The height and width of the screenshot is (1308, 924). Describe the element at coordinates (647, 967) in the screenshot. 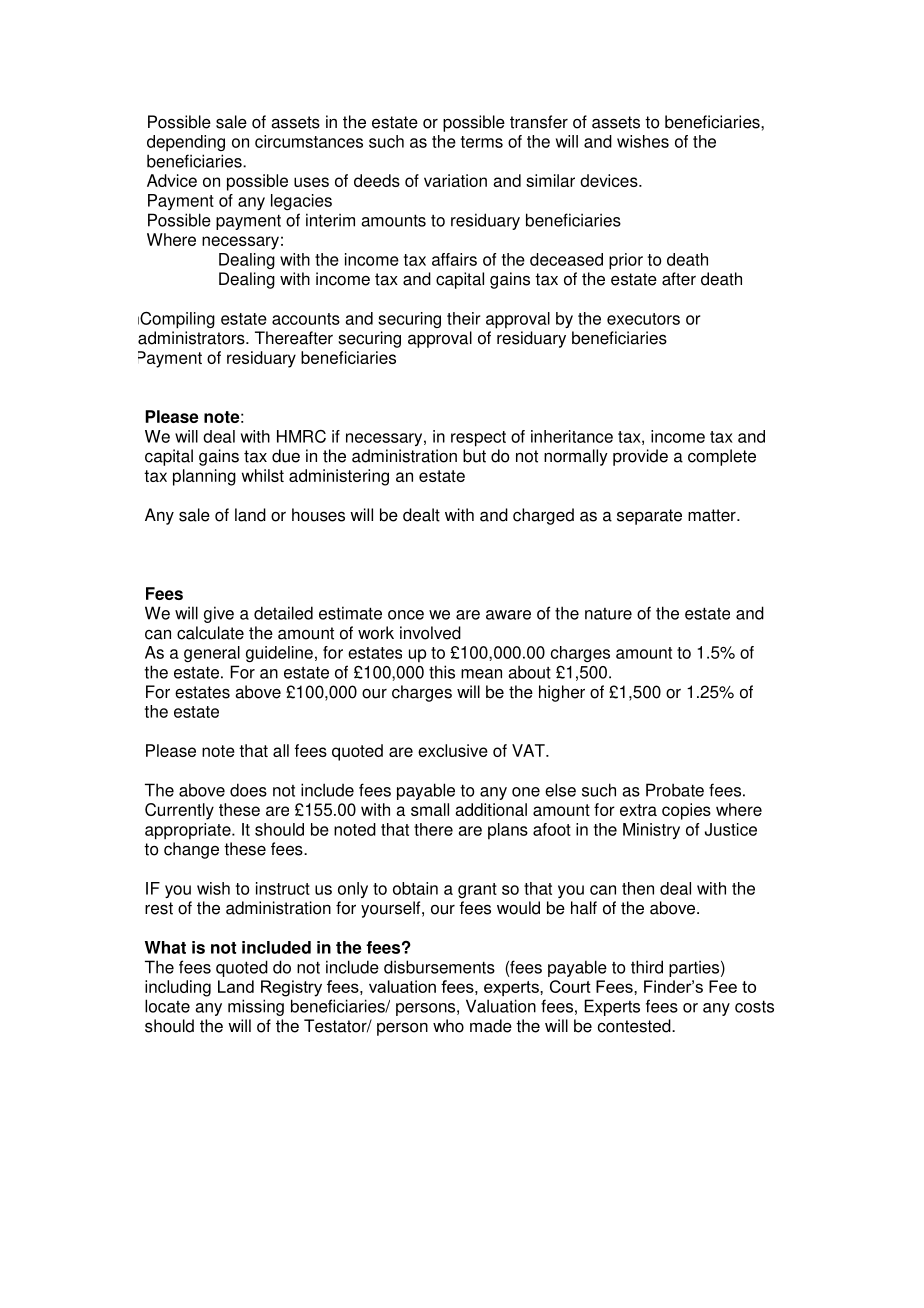

I see `third` at that location.
